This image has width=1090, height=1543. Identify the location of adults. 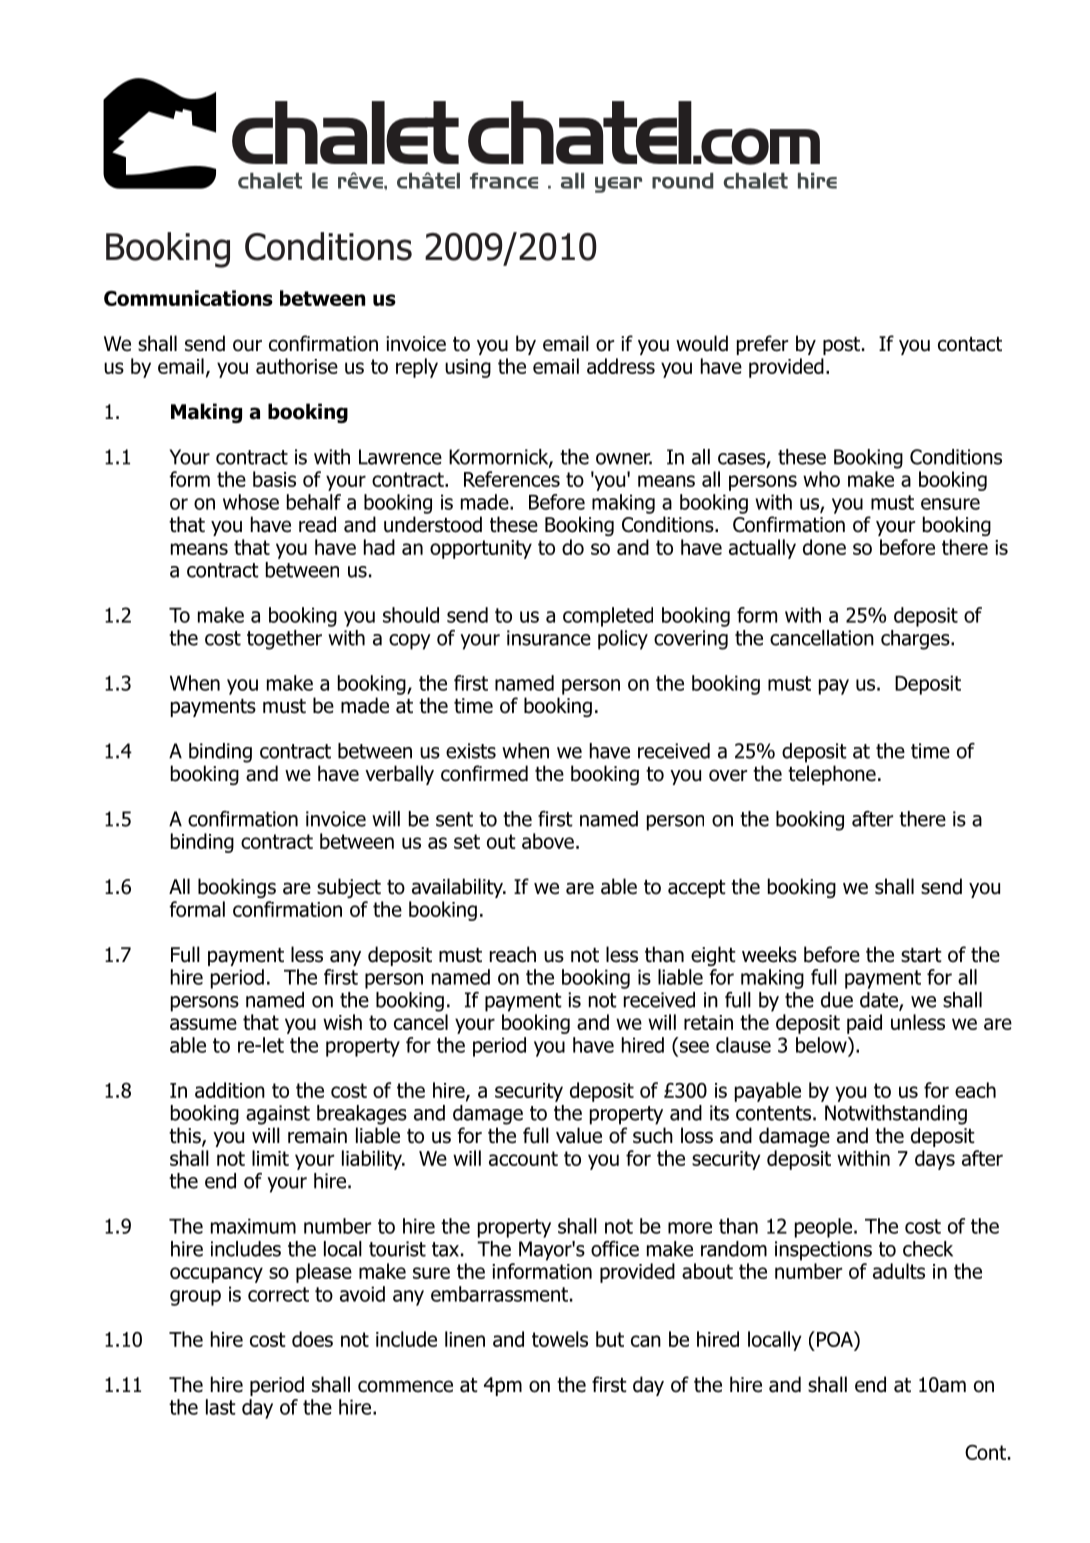
(899, 1271).
